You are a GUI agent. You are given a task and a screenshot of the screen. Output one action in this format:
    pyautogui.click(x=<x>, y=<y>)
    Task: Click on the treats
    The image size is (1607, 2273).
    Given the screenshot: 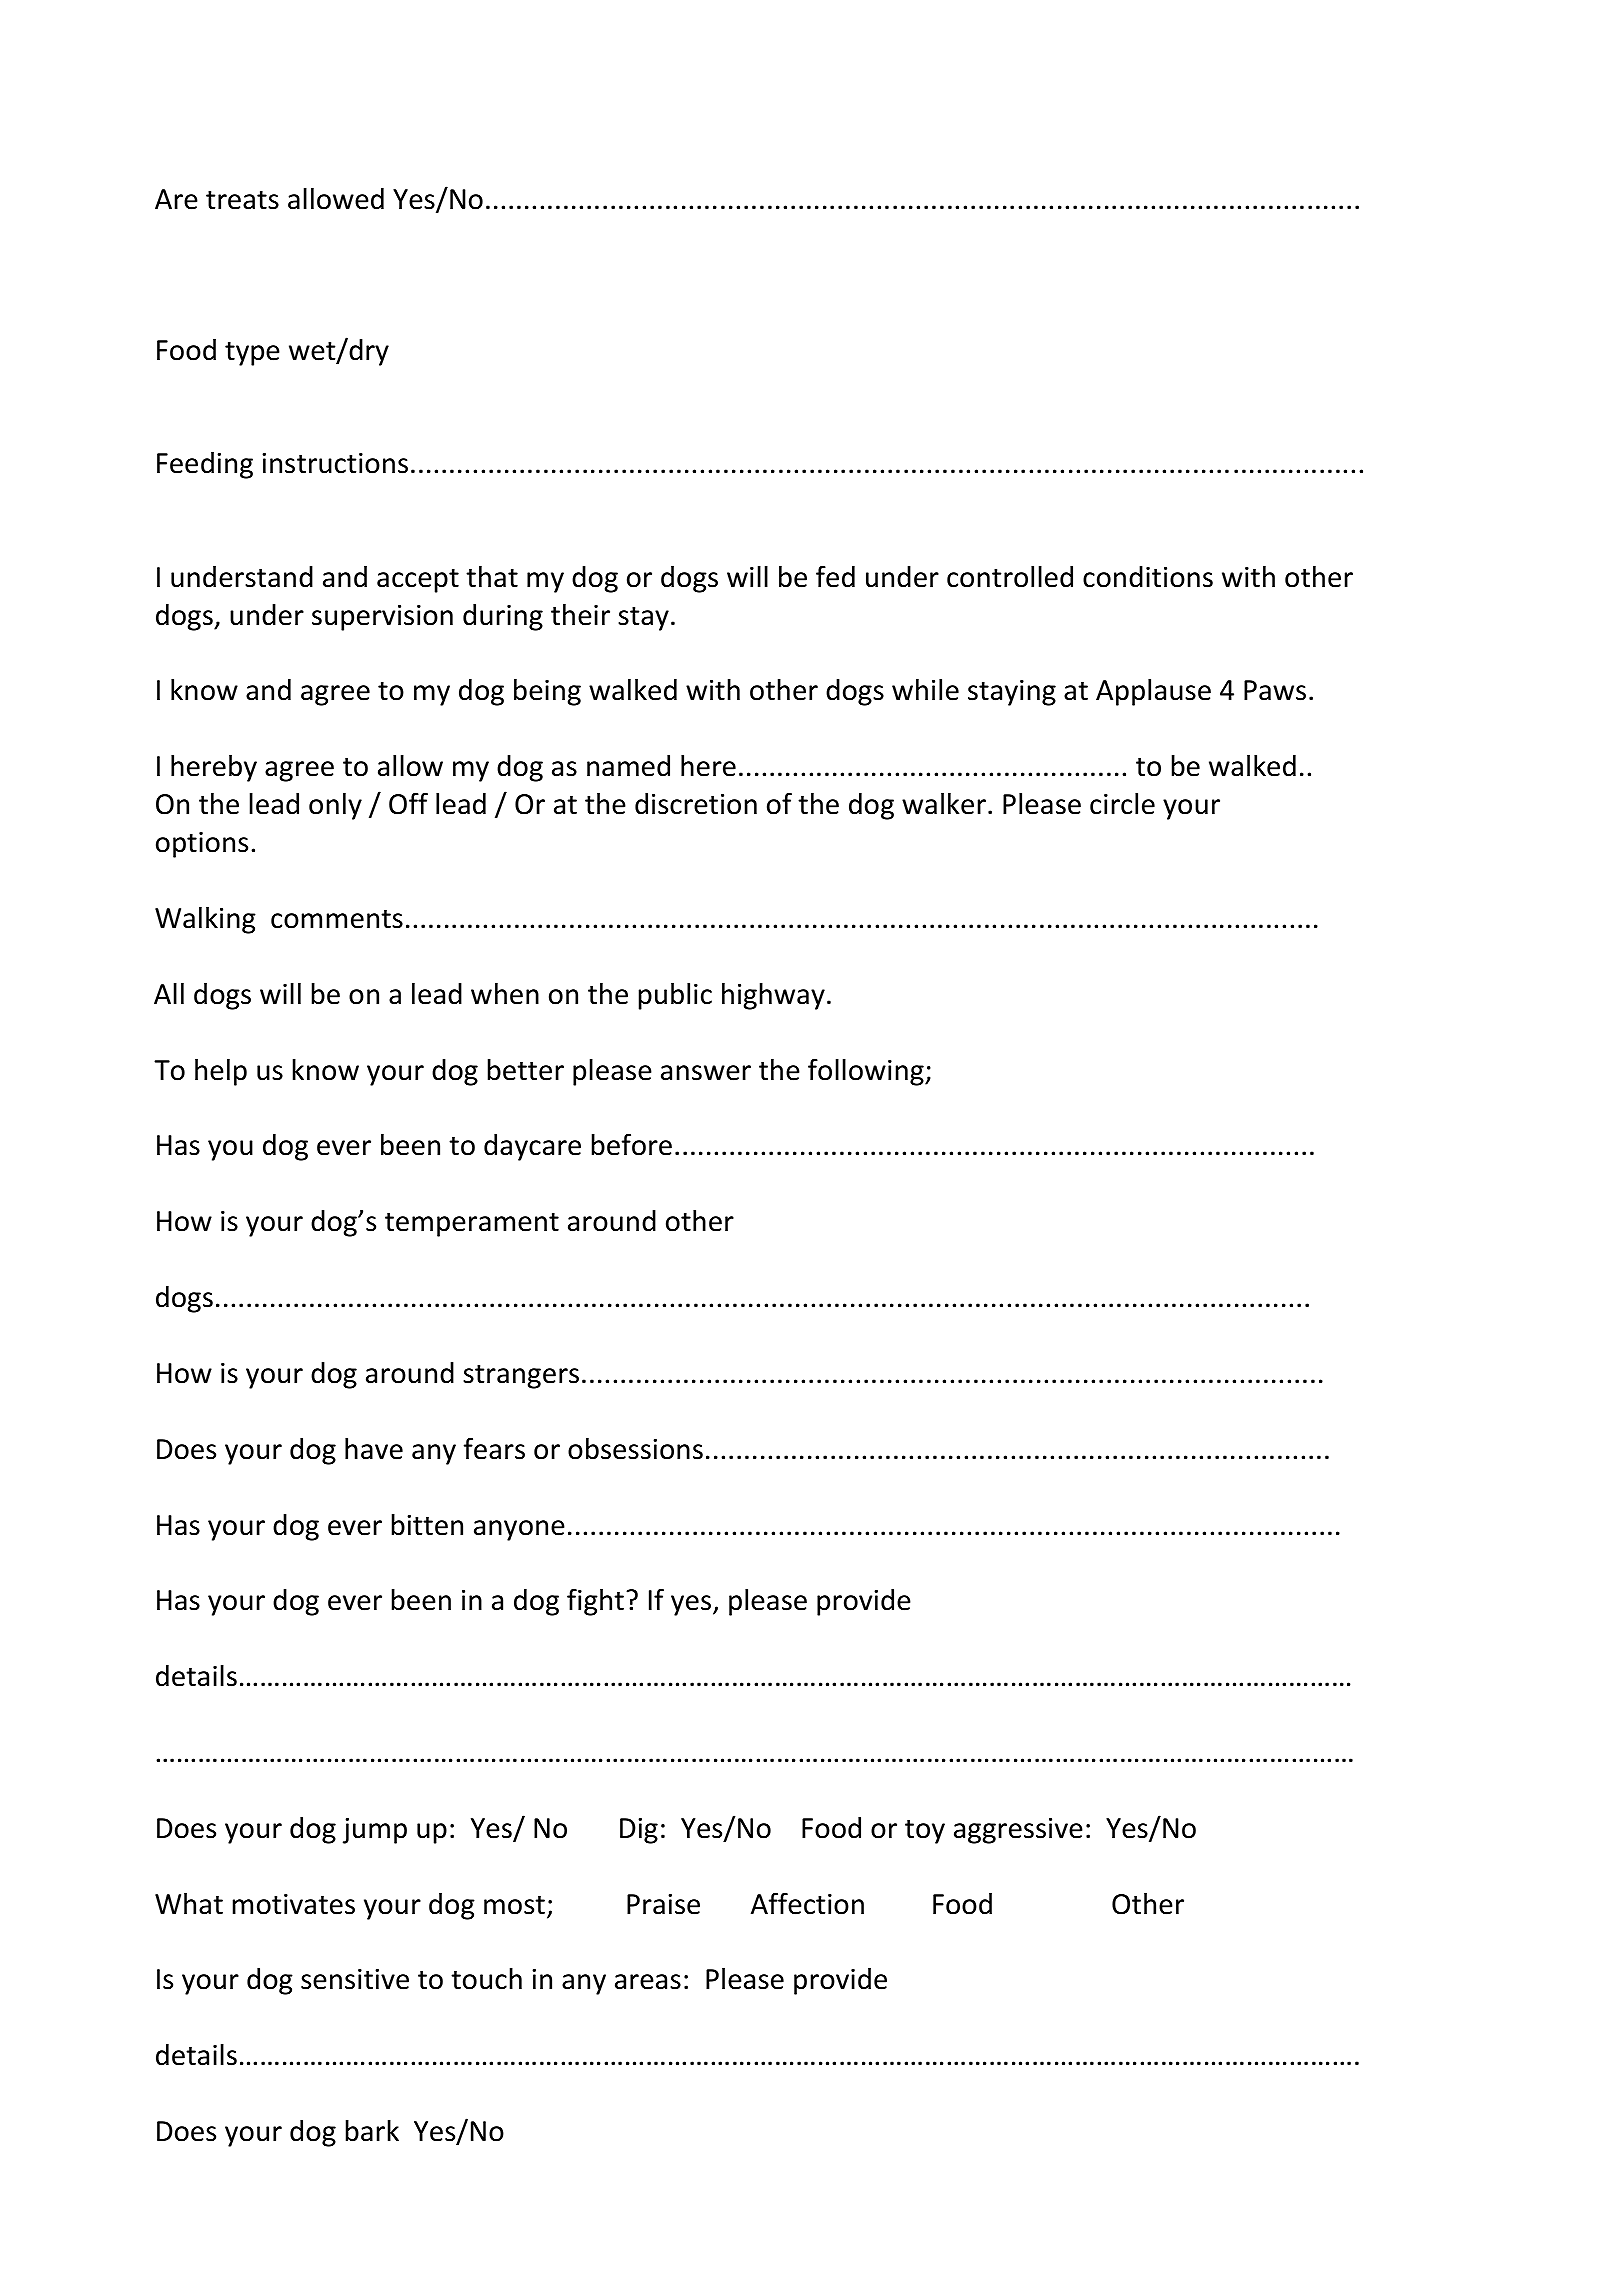 What is the action you would take?
    pyautogui.click(x=242, y=200)
